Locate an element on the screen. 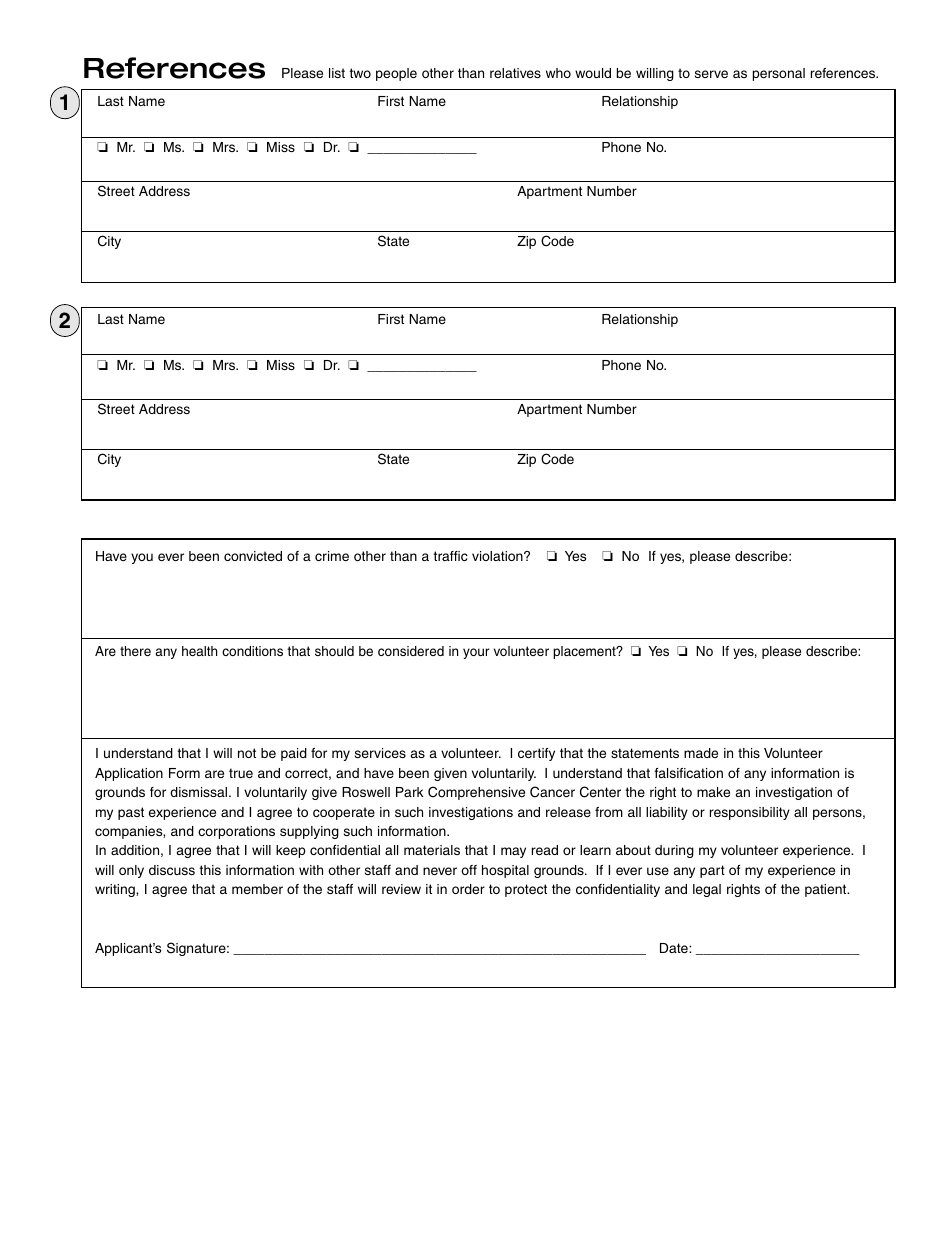 This screenshot has height=1233, width=952. people is located at coordinates (396, 74).
